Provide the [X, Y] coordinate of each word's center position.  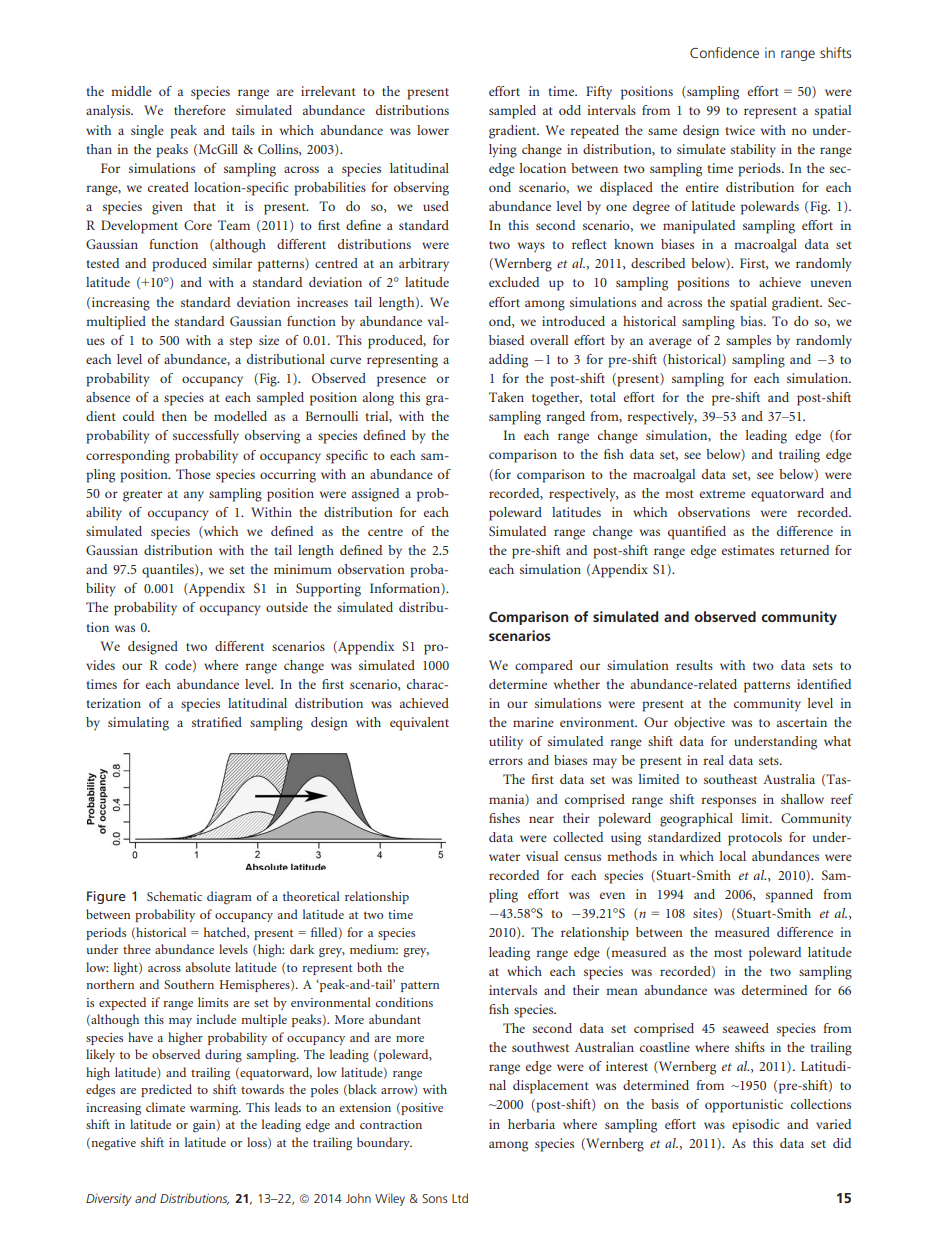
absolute [208, 967]
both [369, 967]
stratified [217, 722]
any [194, 496]
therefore [200, 110]
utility [506, 743]
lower [433, 130]
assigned [375, 495]
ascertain [802, 722]
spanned [789, 896]
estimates [748, 550]
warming [215, 1109]
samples [748, 342]
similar [232, 263]
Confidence [724, 52]
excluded [514, 282]
